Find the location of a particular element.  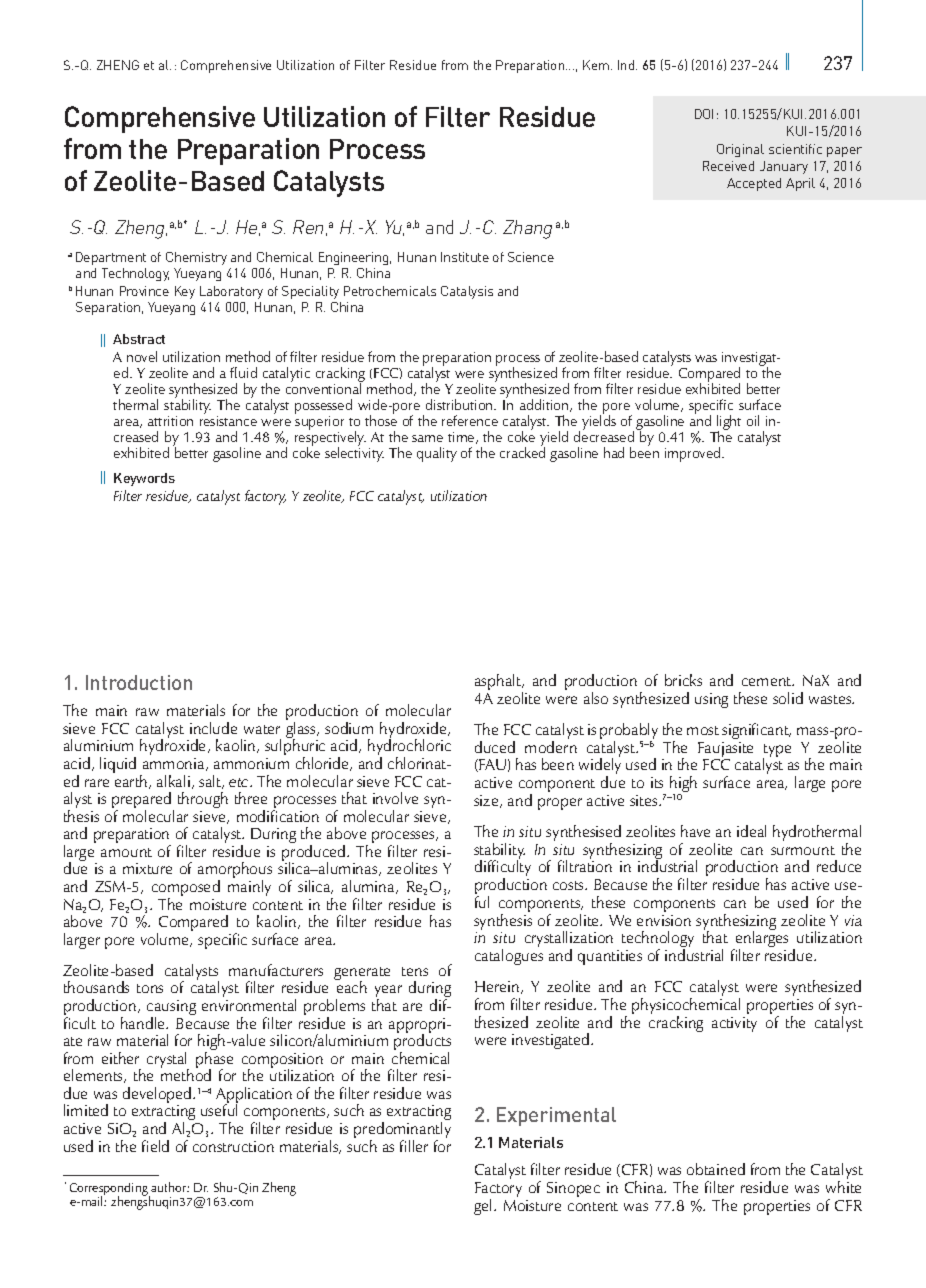

cement is located at coordinates (768, 681).
